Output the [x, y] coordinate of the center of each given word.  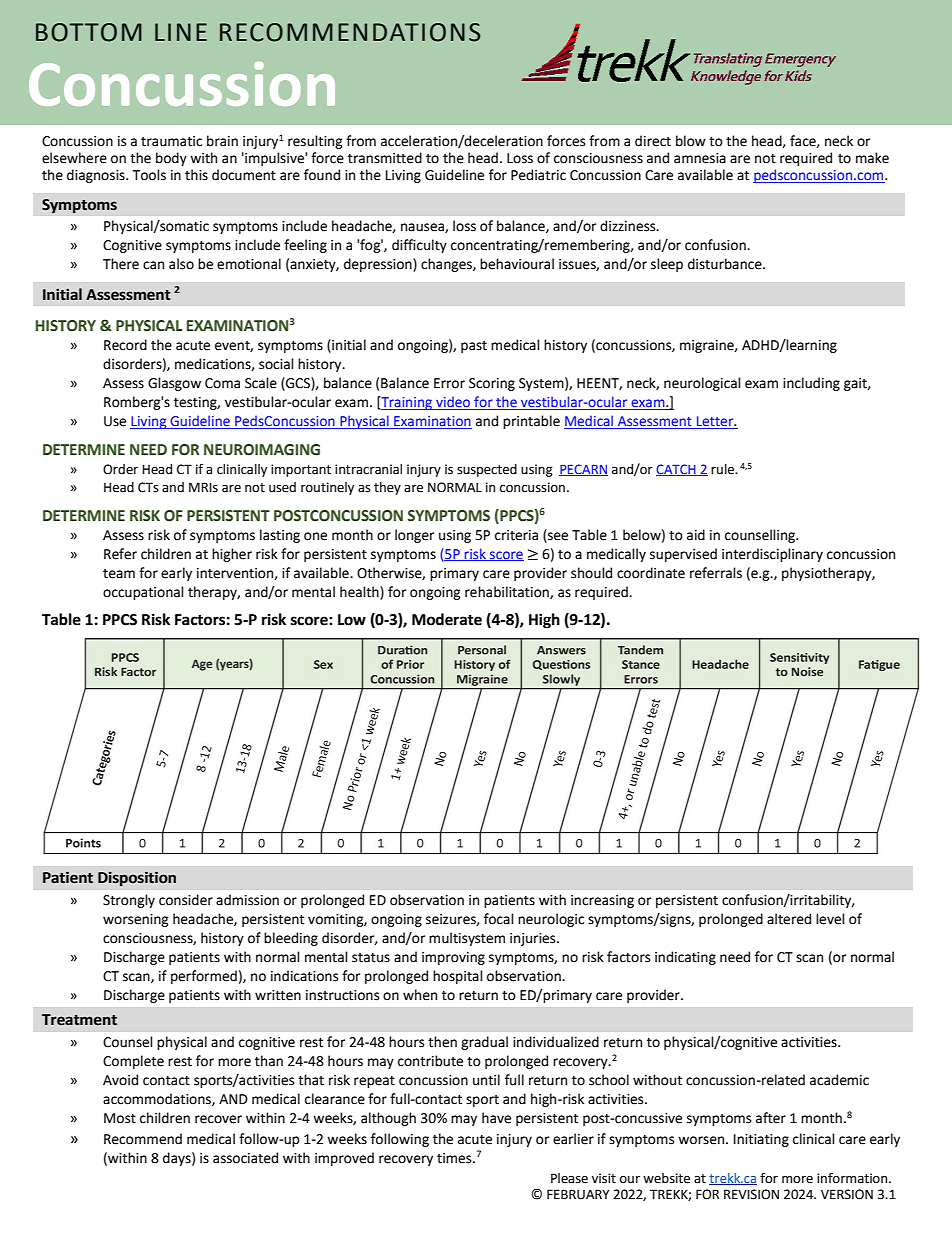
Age [202, 665]
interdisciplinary [772, 555]
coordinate [651, 573]
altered [789, 919]
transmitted [385, 158]
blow [691, 141]
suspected [487, 470]
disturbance [726, 264]
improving [453, 958]
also [181, 264]
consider [186, 900]
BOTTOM [89, 32]
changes [447, 265]
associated [245, 1158]
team [119, 574]
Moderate [447, 619]
